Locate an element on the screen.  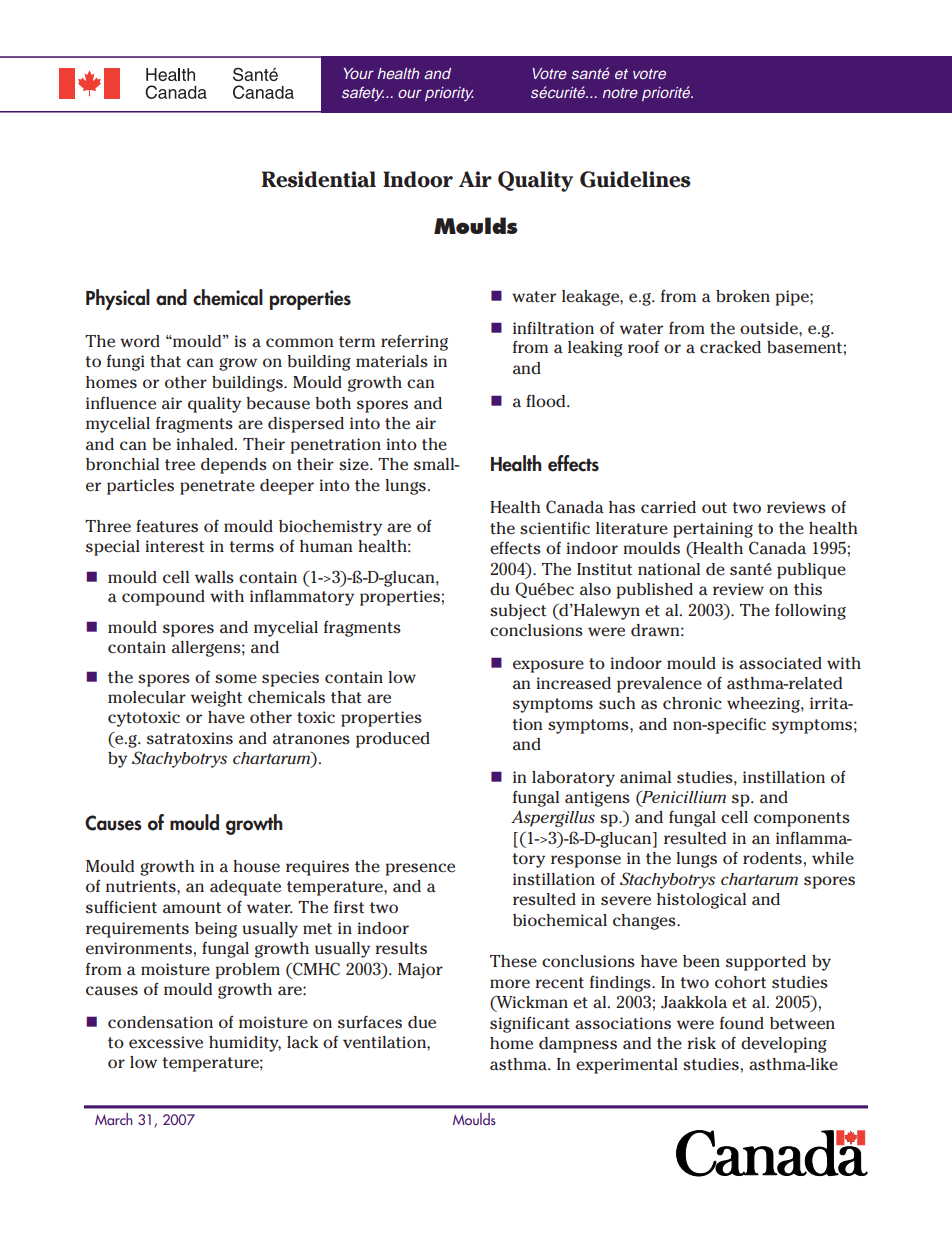
due is located at coordinates (422, 1022).
